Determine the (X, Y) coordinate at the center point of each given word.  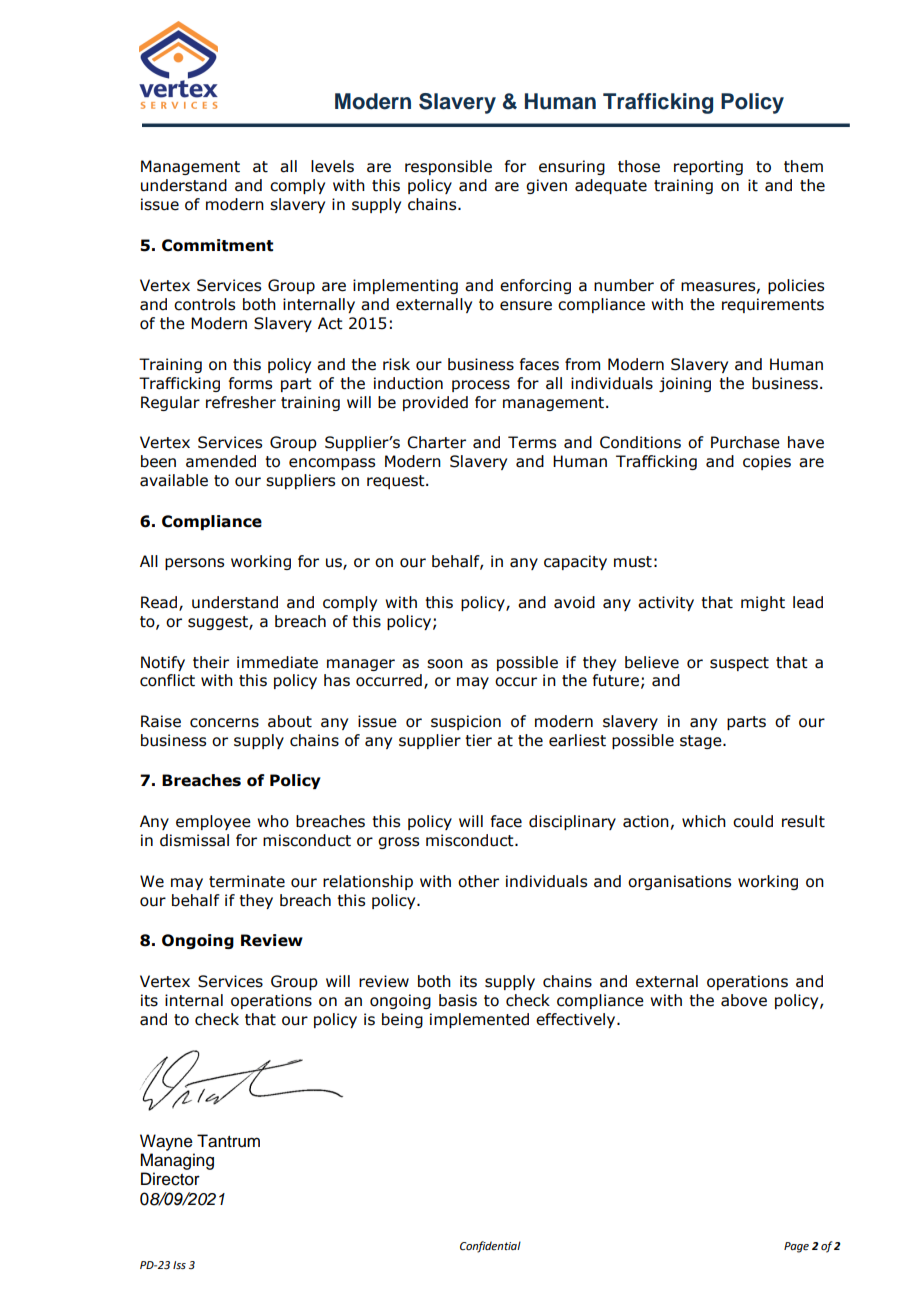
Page (796, 1247)
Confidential (490, 1247)
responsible (448, 167)
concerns (224, 723)
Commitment (217, 245)
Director (170, 1179)
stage (702, 742)
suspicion (466, 722)
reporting (708, 167)
